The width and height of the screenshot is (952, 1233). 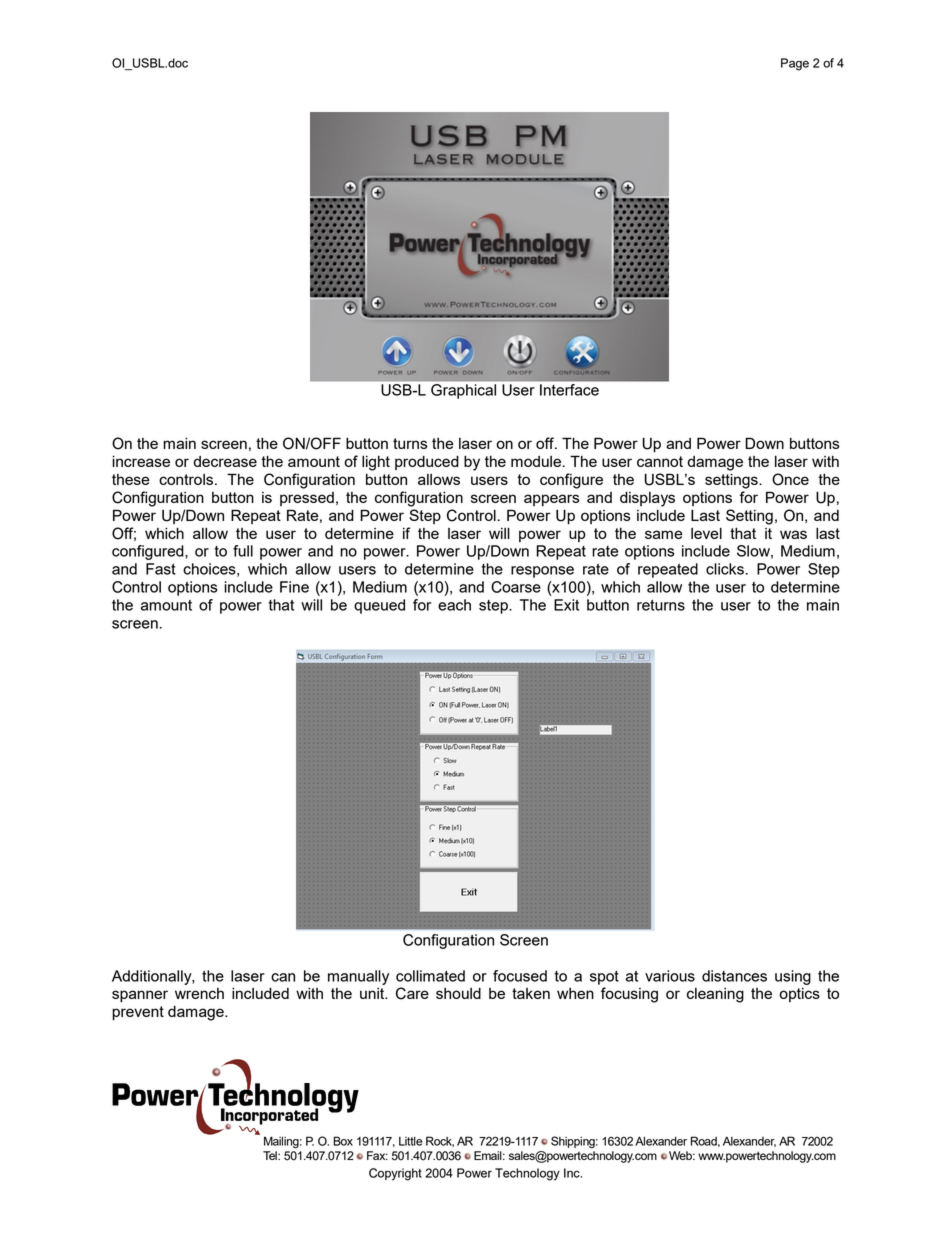 I want to click on collimated, so click(x=430, y=976).
